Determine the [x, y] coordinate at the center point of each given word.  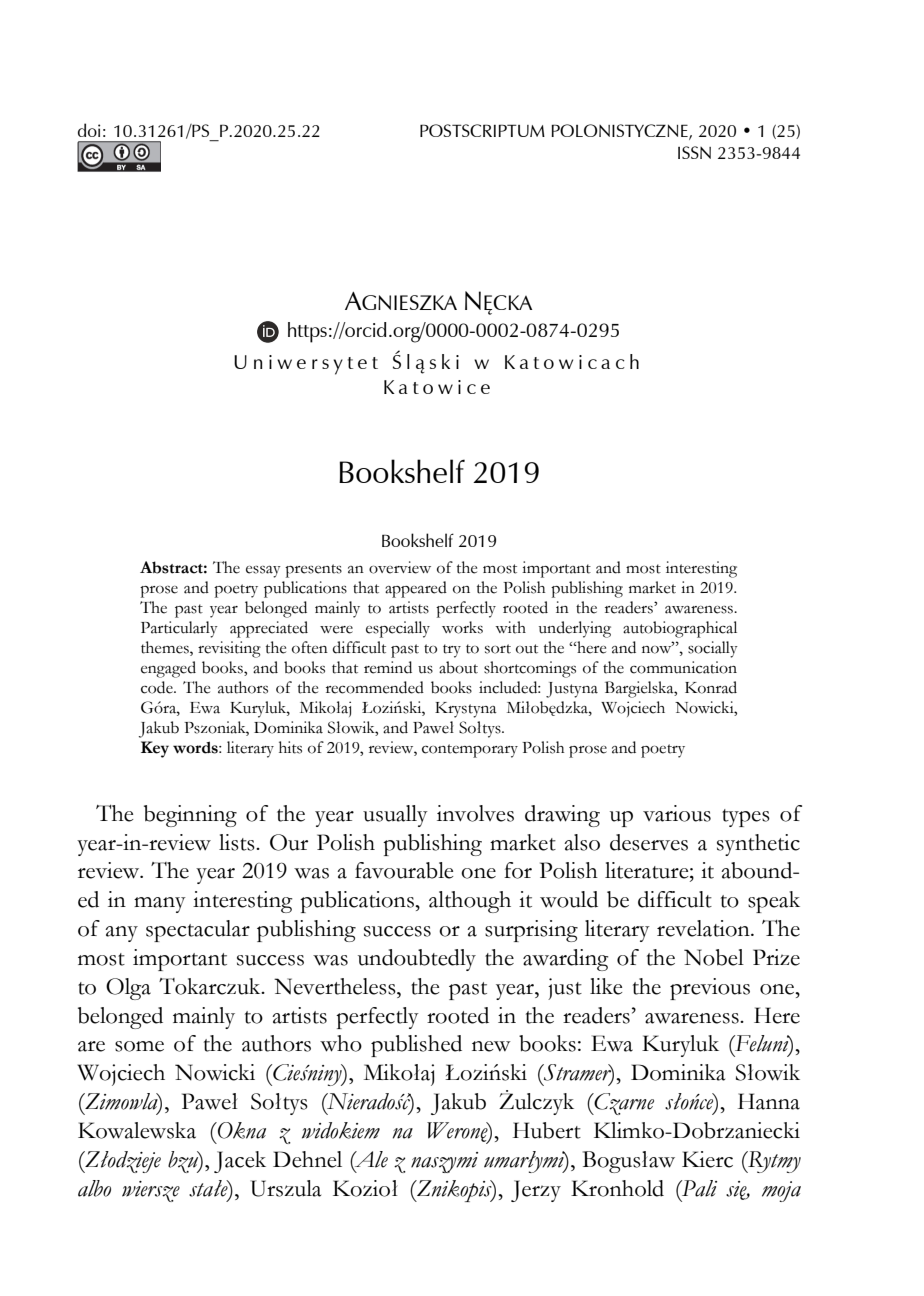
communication [683, 667]
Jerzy [536, 1191]
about [458, 667]
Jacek [240, 1162]
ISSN [694, 152]
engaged [168, 669]
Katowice [437, 387]
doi [89, 130]
